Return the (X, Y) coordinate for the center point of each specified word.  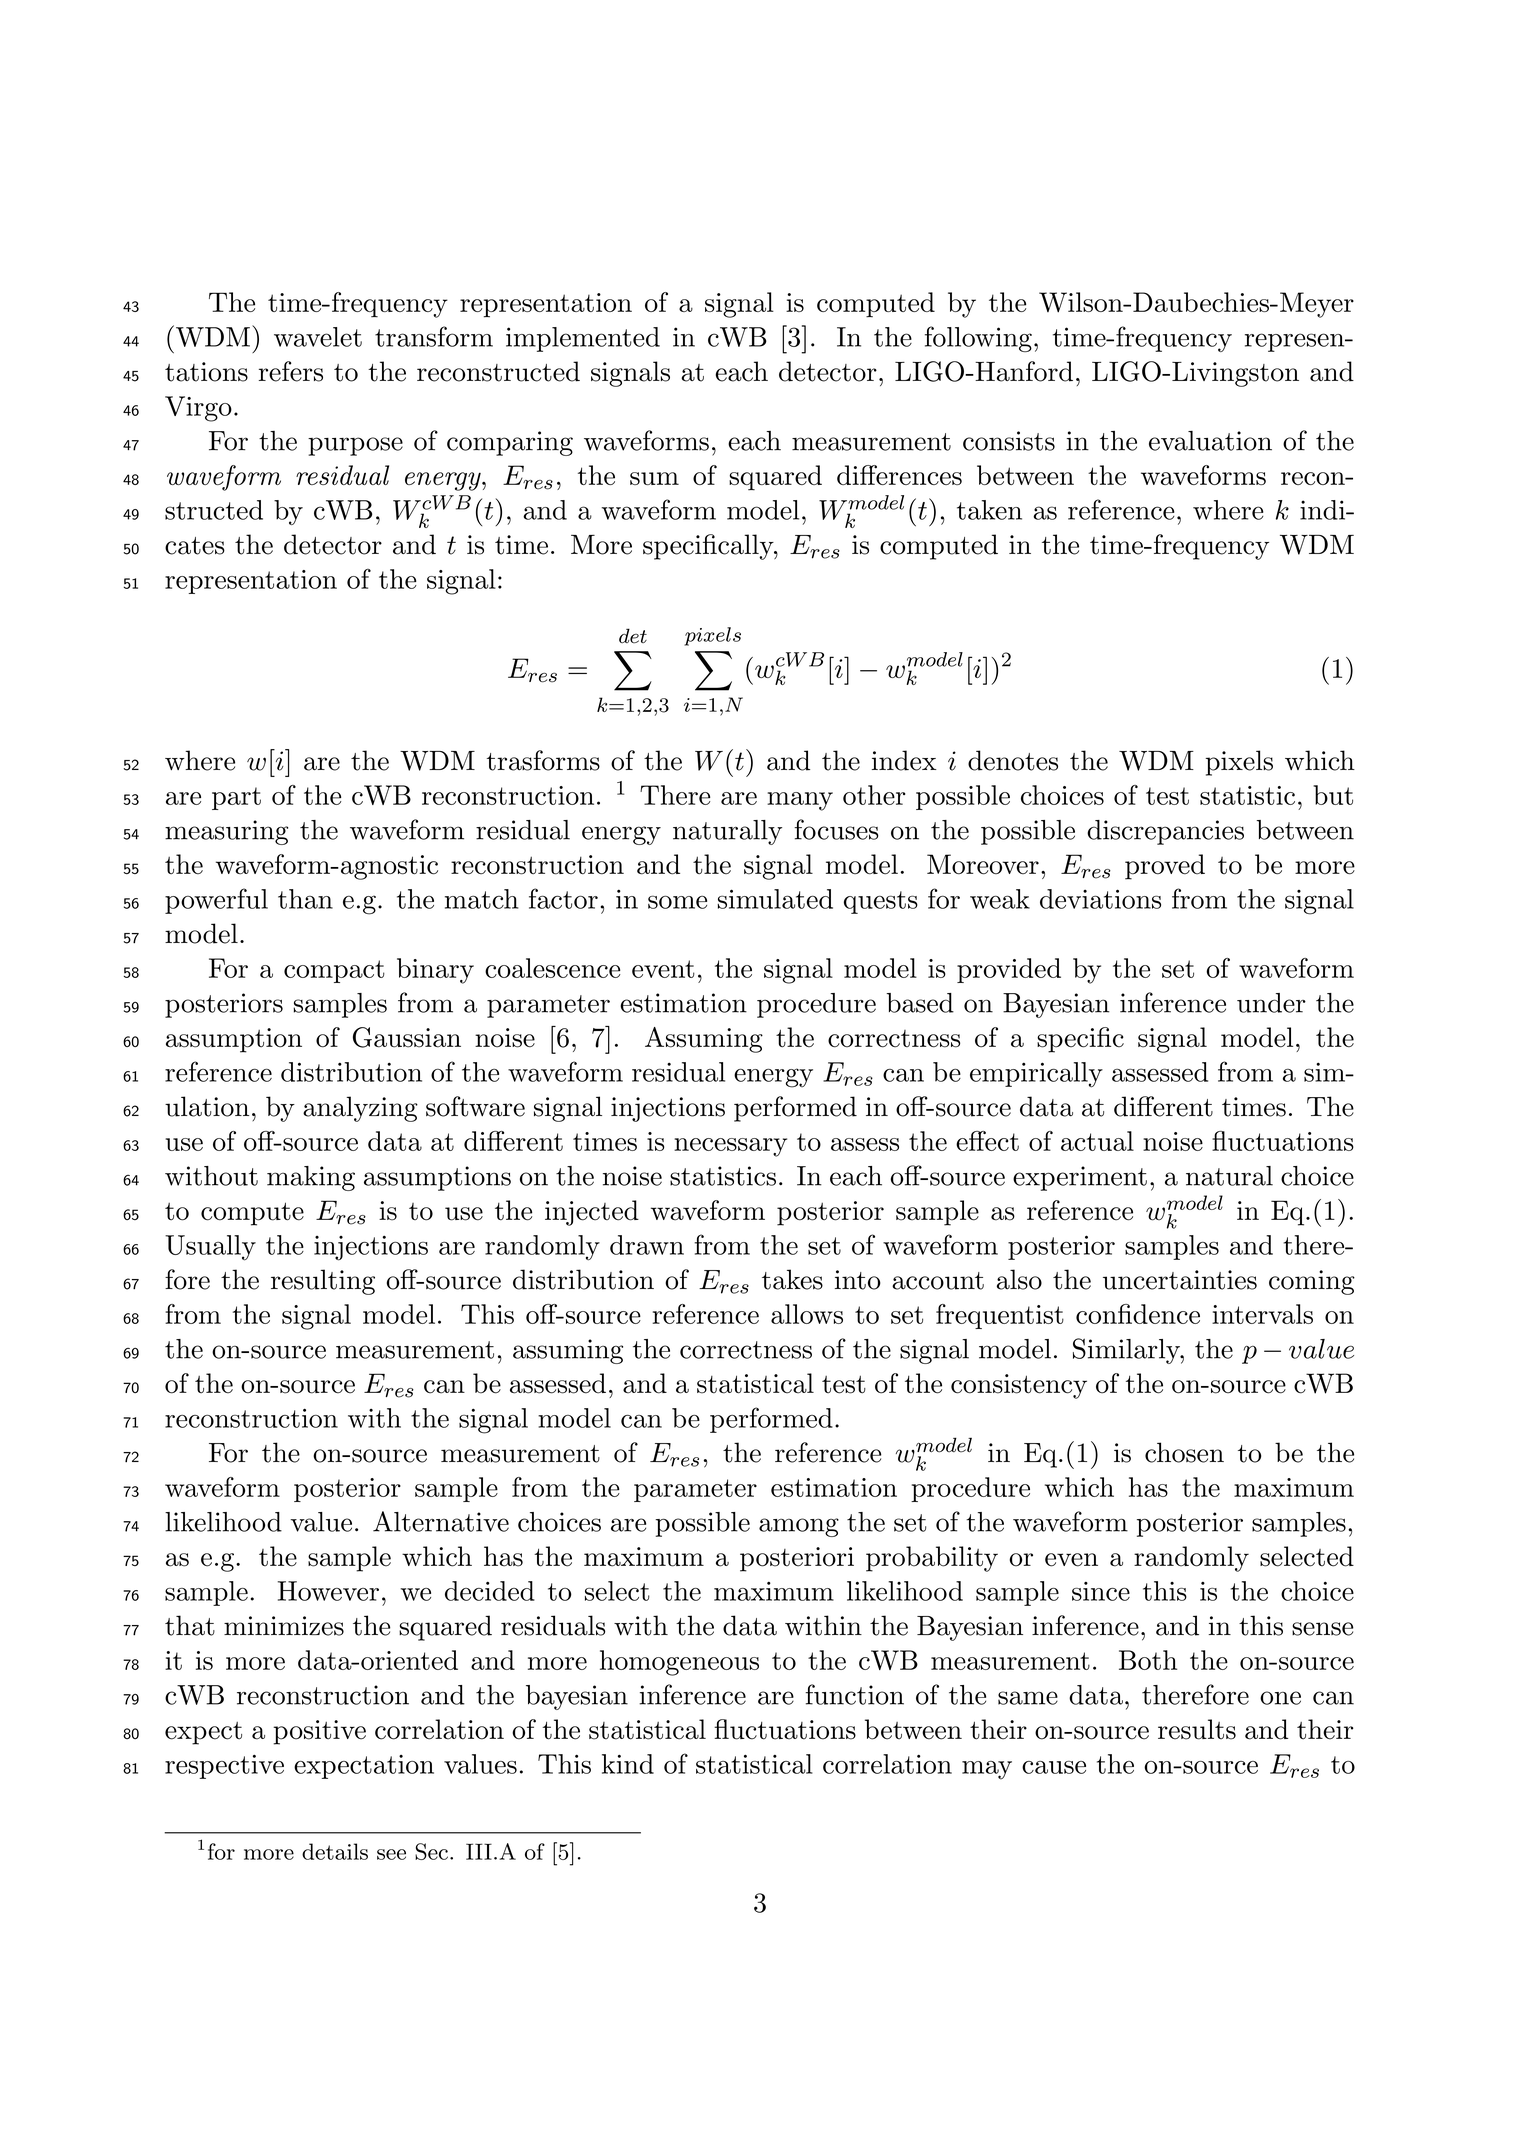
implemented (583, 339)
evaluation (1210, 441)
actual (1097, 1141)
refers (291, 371)
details (335, 1851)
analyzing (360, 1109)
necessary (730, 1147)
